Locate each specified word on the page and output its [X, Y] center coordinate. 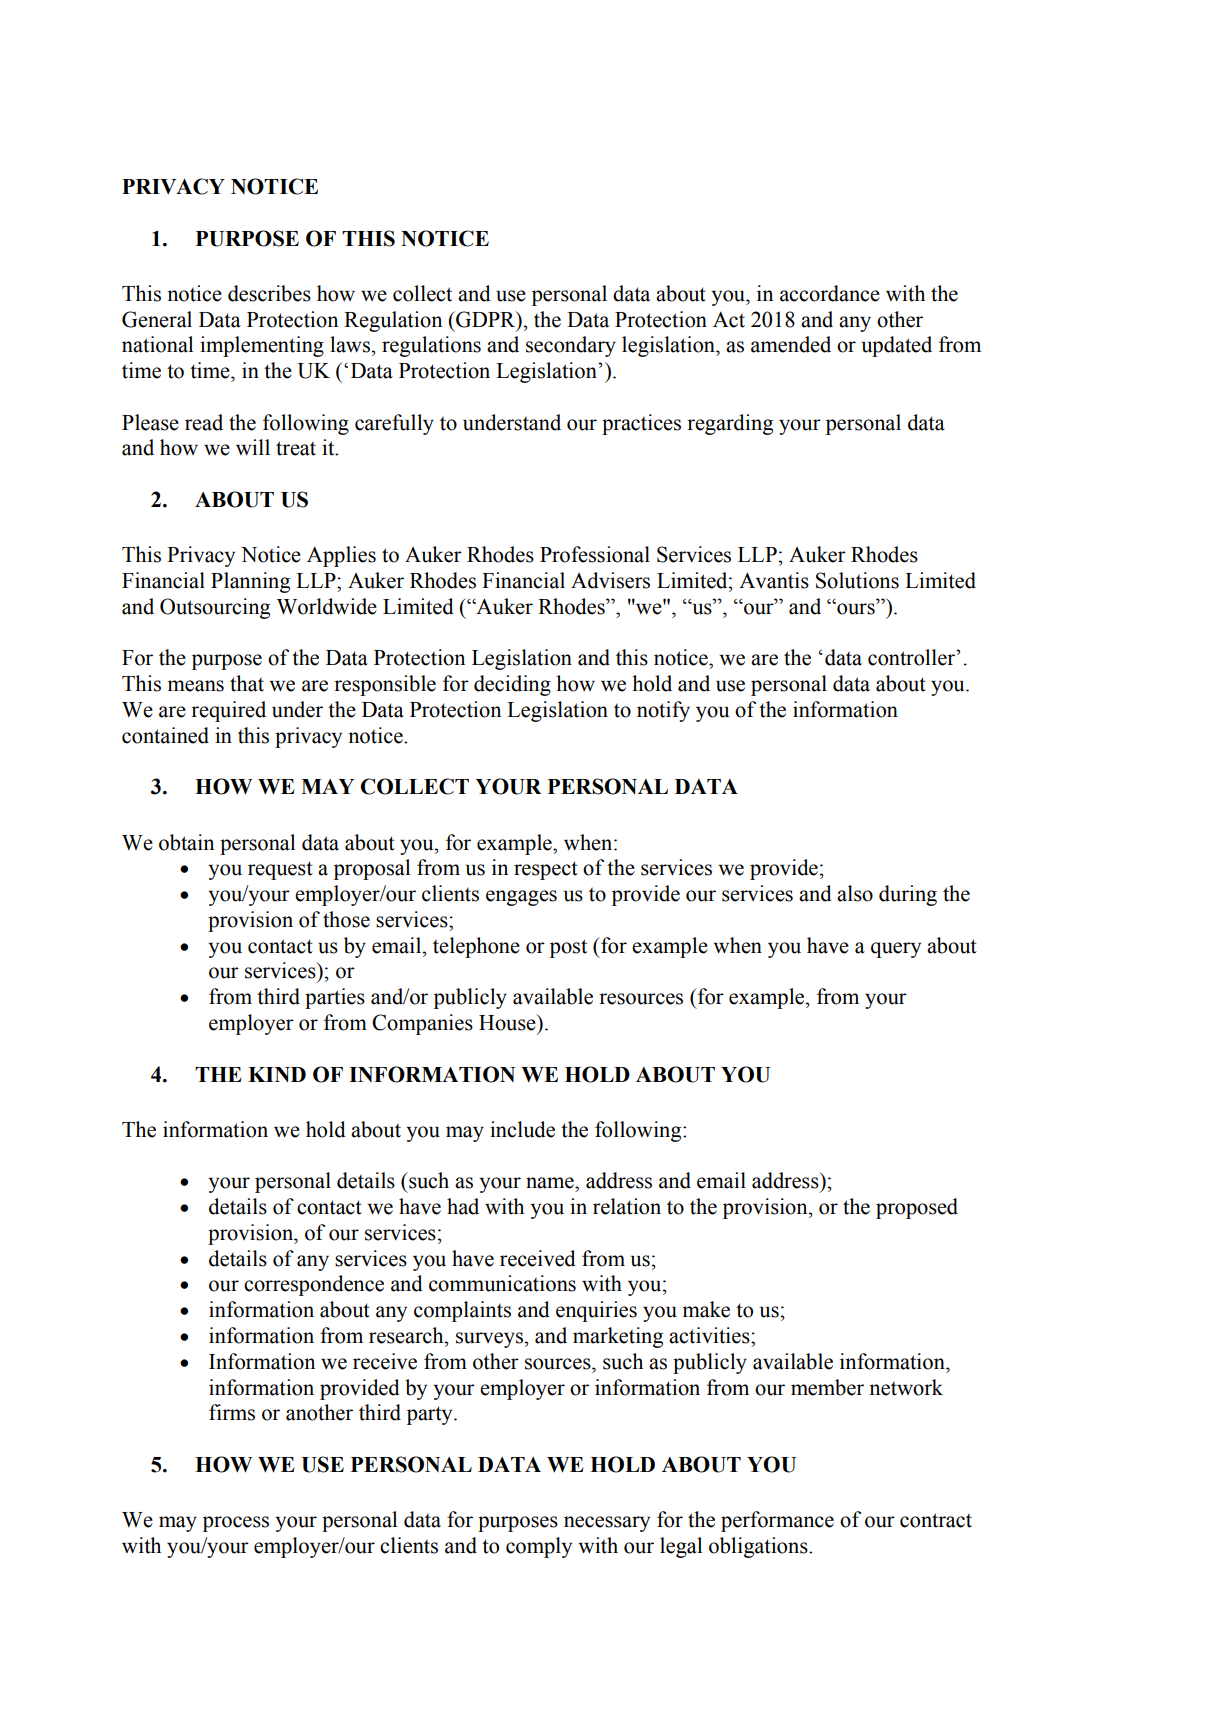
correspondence [314, 1285]
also [855, 893]
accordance [830, 293]
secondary [571, 346]
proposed [917, 1208]
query [896, 950]
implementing [262, 346]
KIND [277, 1074]
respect [546, 870]
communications [502, 1283]
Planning [250, 582]
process [236, 1524]
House [508, 1022]
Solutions [857, 580]
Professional [595, 554]
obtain [186, 842]
